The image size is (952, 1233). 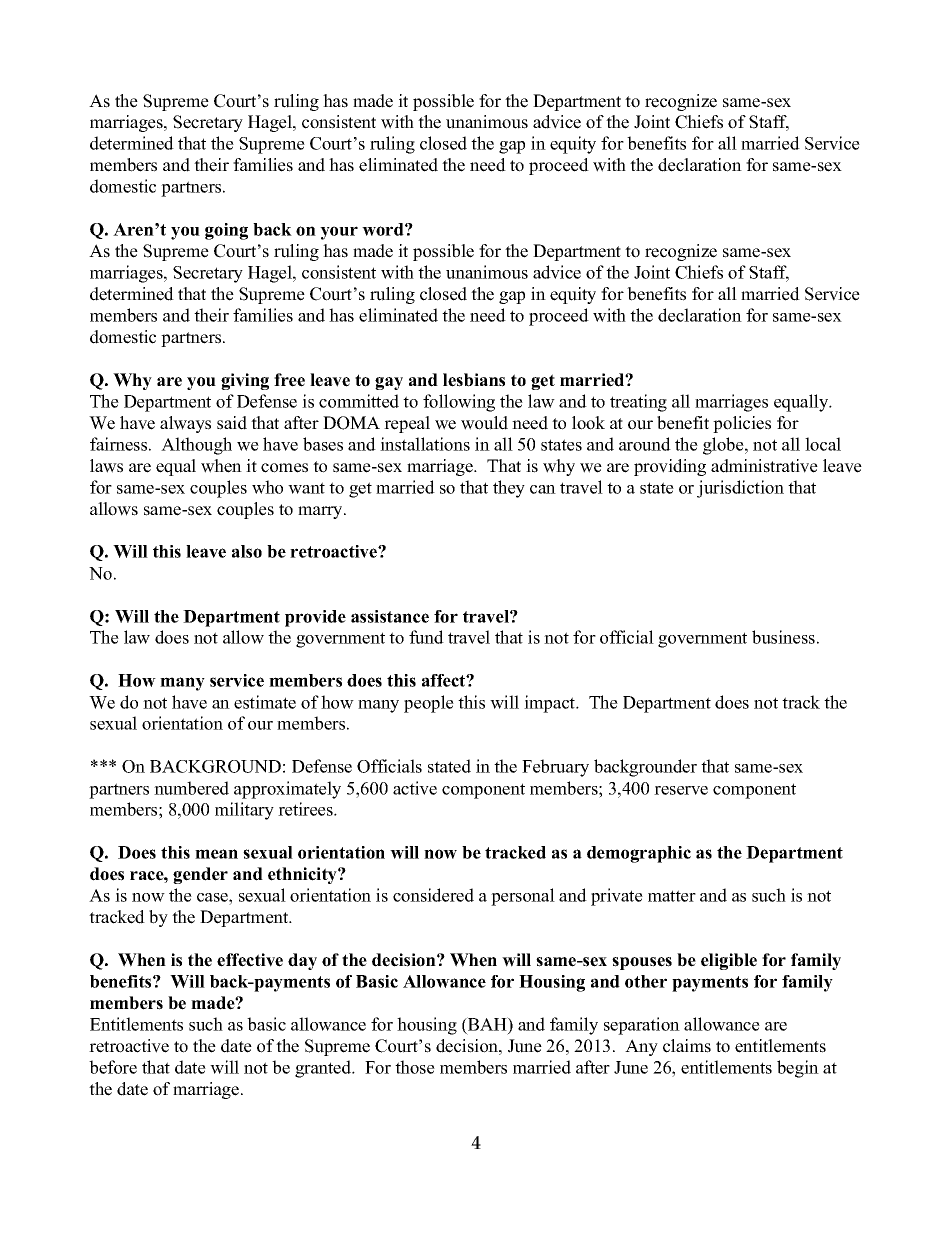 What do you see at coordinates (555, 768) in the screenshot?
I see `February` at bounding box center [555, 768].
